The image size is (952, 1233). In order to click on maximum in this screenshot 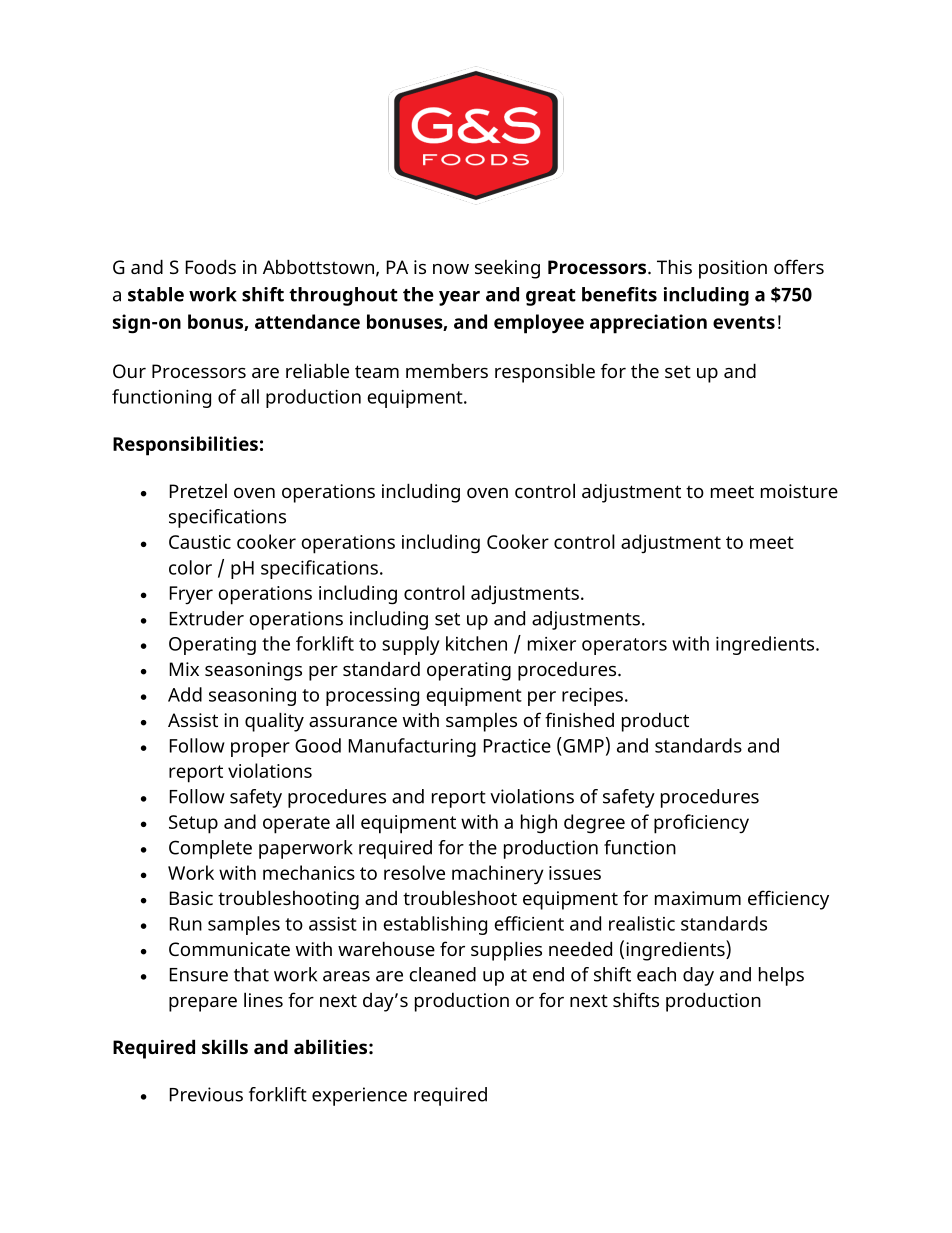, I will do `click(698, 898)`.
